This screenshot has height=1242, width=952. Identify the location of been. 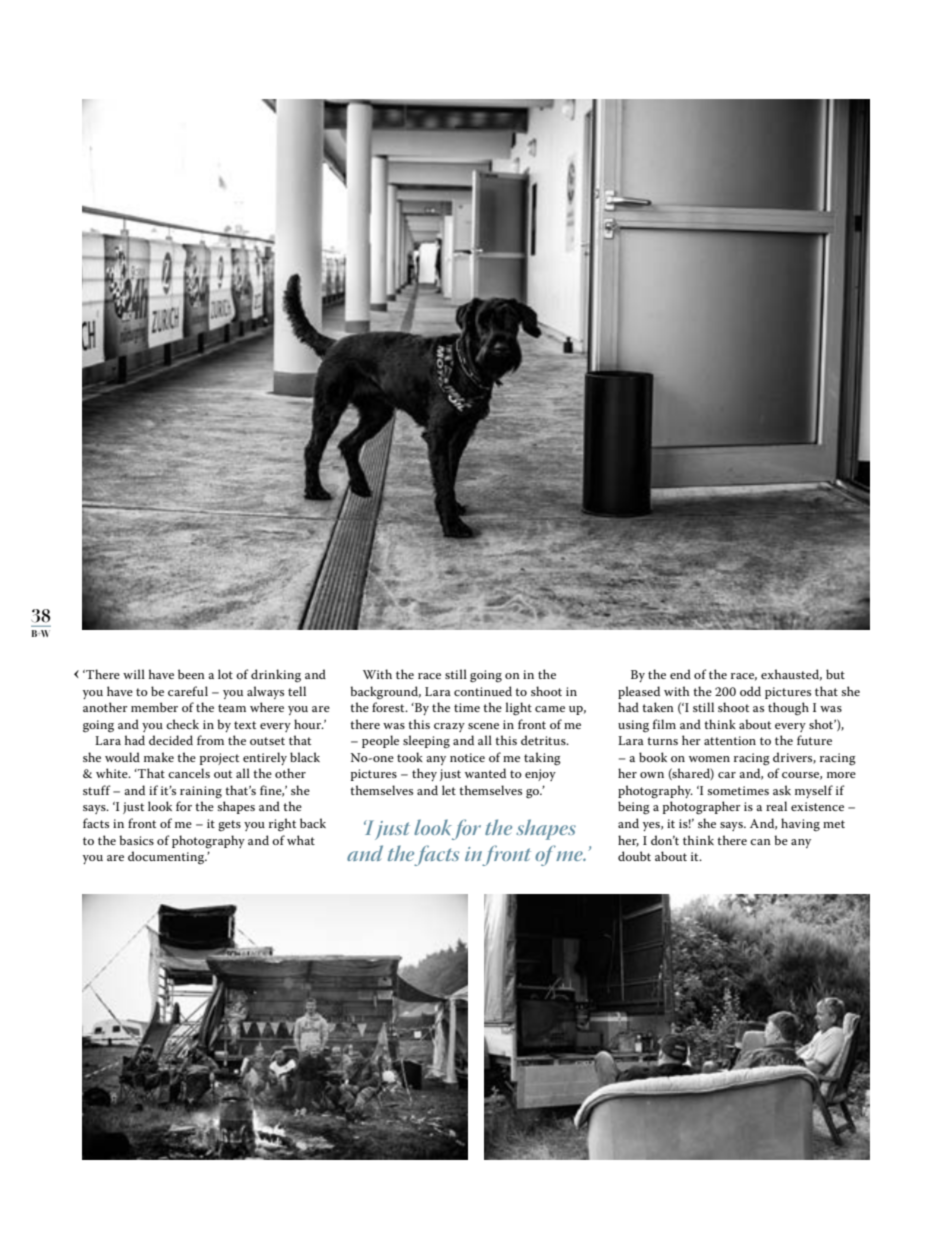
(191, 674).
